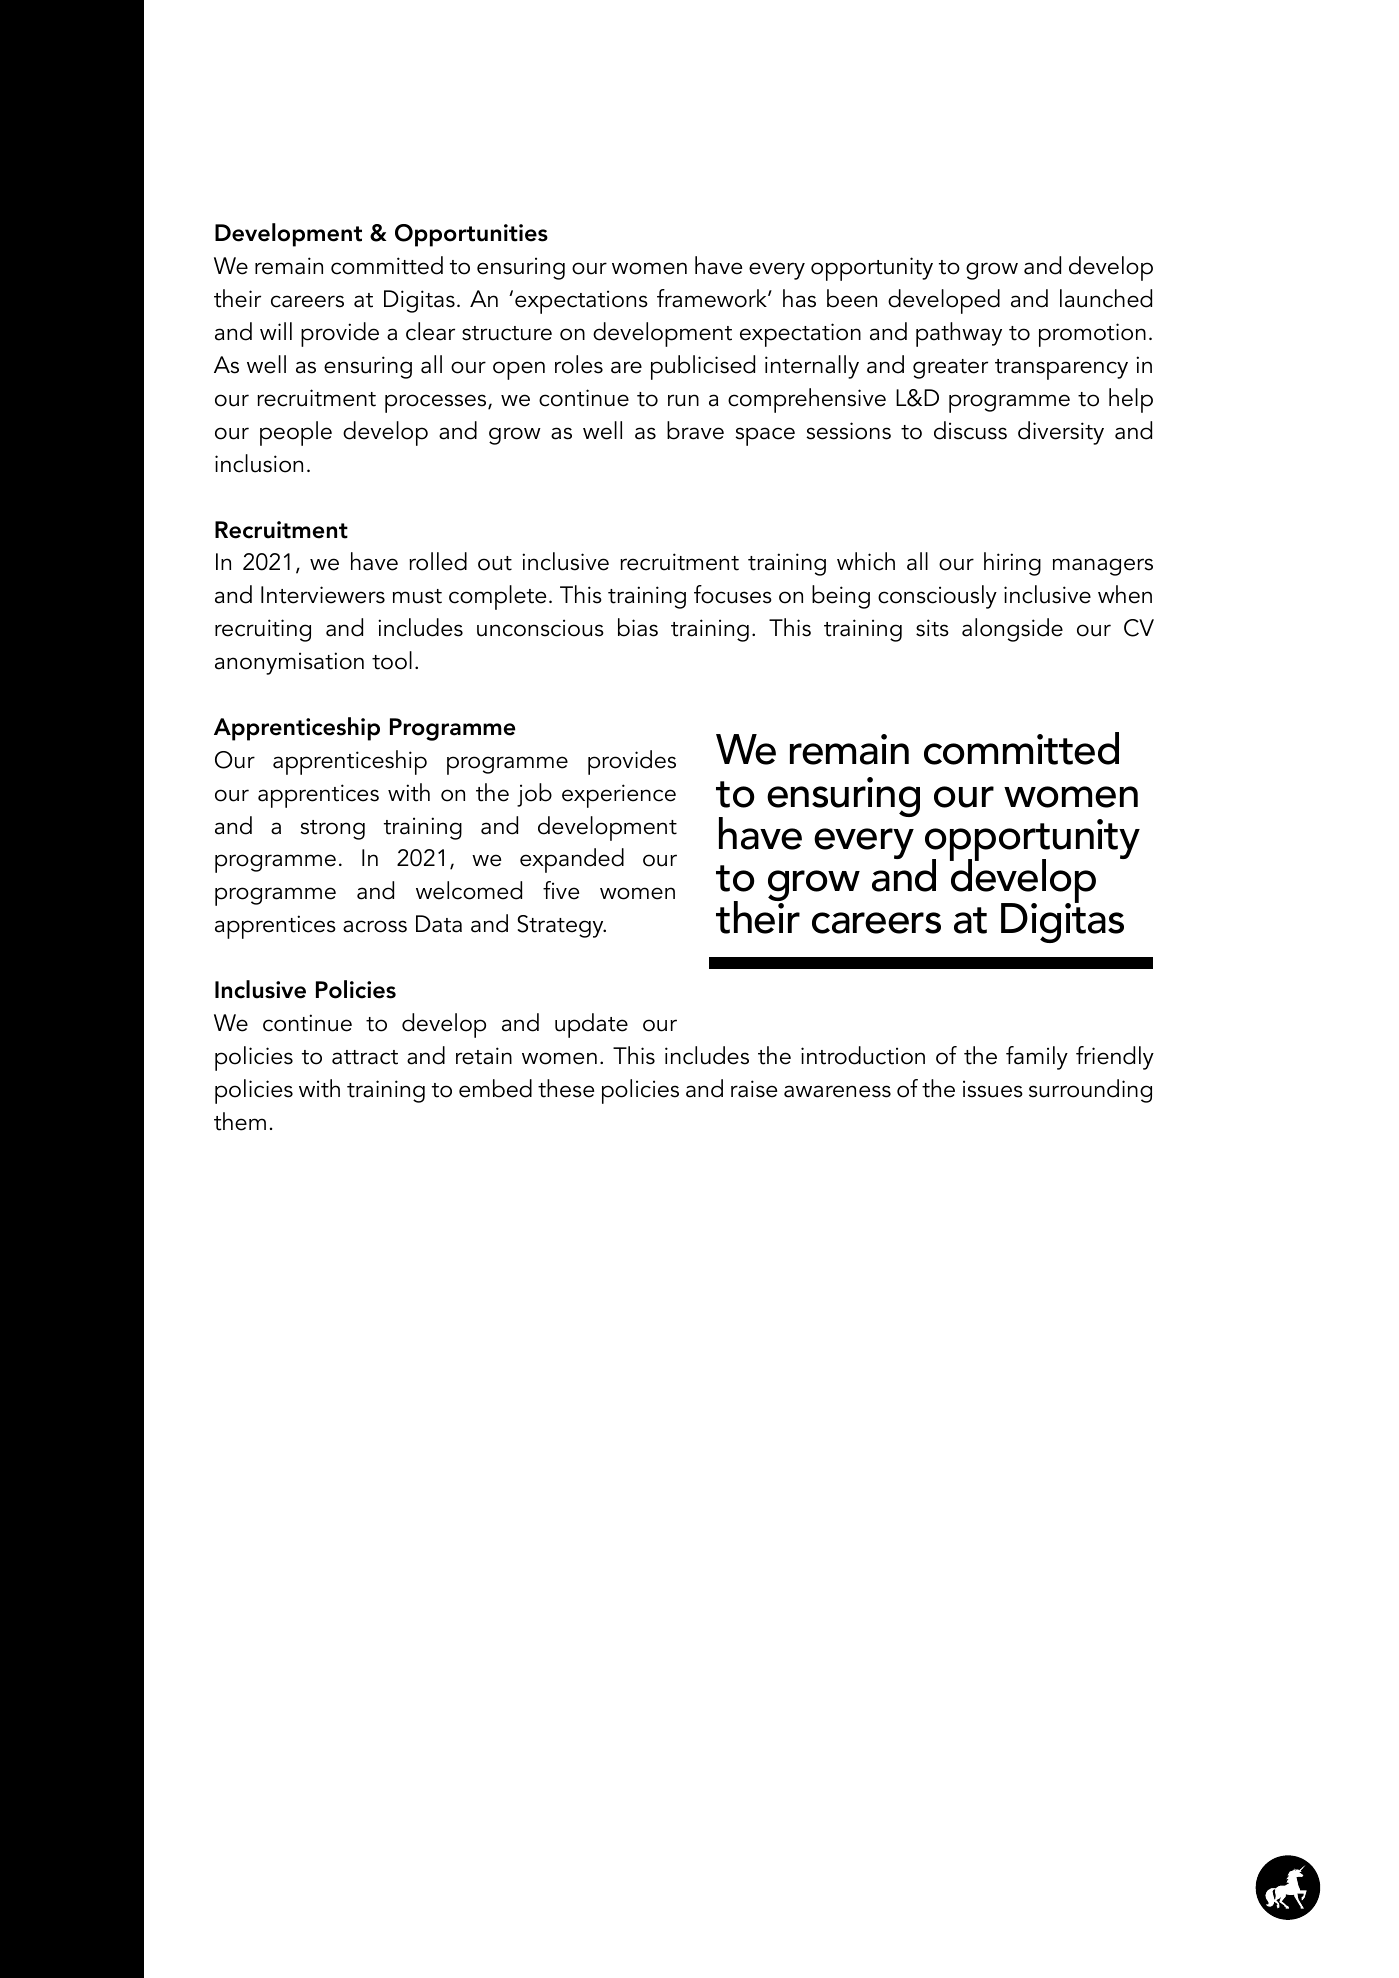 The image size is (1399, 1978). What do you see at coordinates (438, 561) in the page?
I see `rolled` at bounding box center [438, 561].
